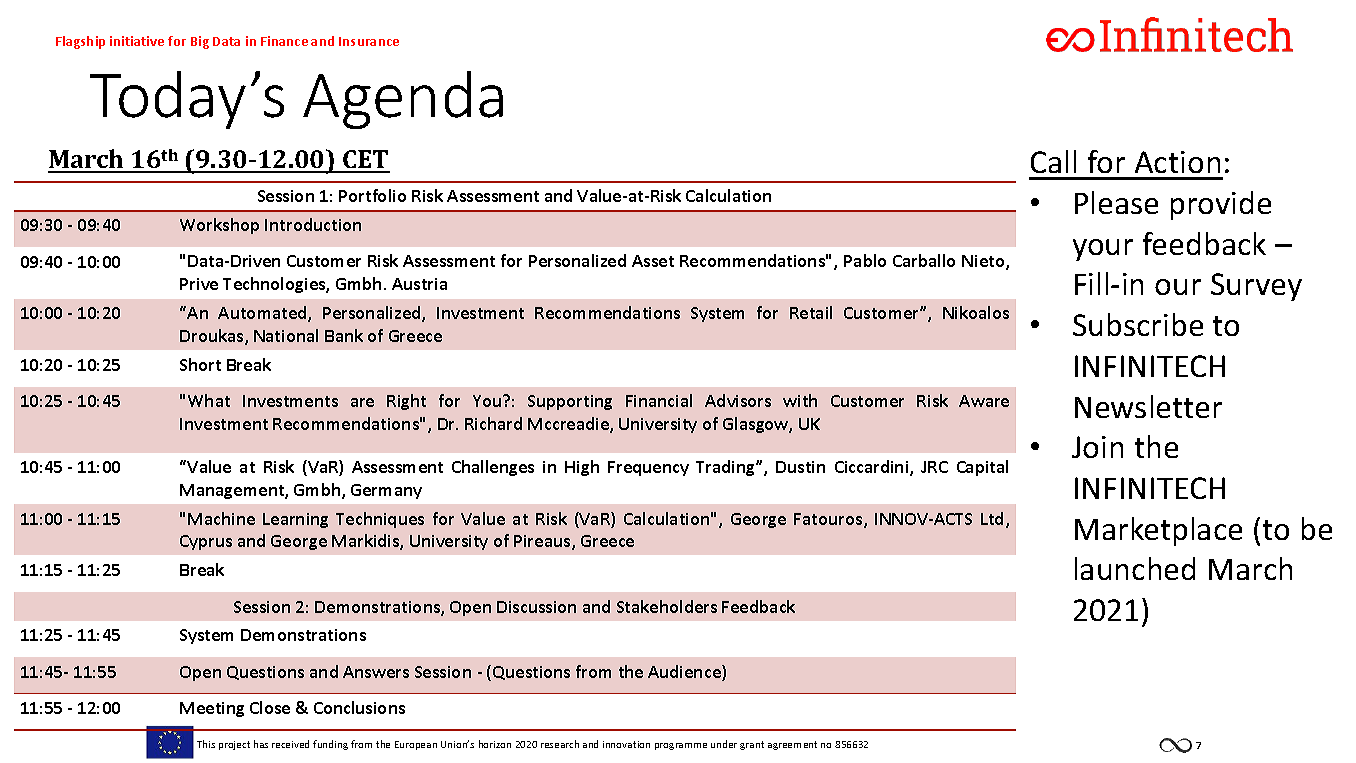 Image resolution: width=1356 pixels, height=763 pixels. Describe the element at coordinates (200, 42) in the screenshot. I see `Big` at that location.
